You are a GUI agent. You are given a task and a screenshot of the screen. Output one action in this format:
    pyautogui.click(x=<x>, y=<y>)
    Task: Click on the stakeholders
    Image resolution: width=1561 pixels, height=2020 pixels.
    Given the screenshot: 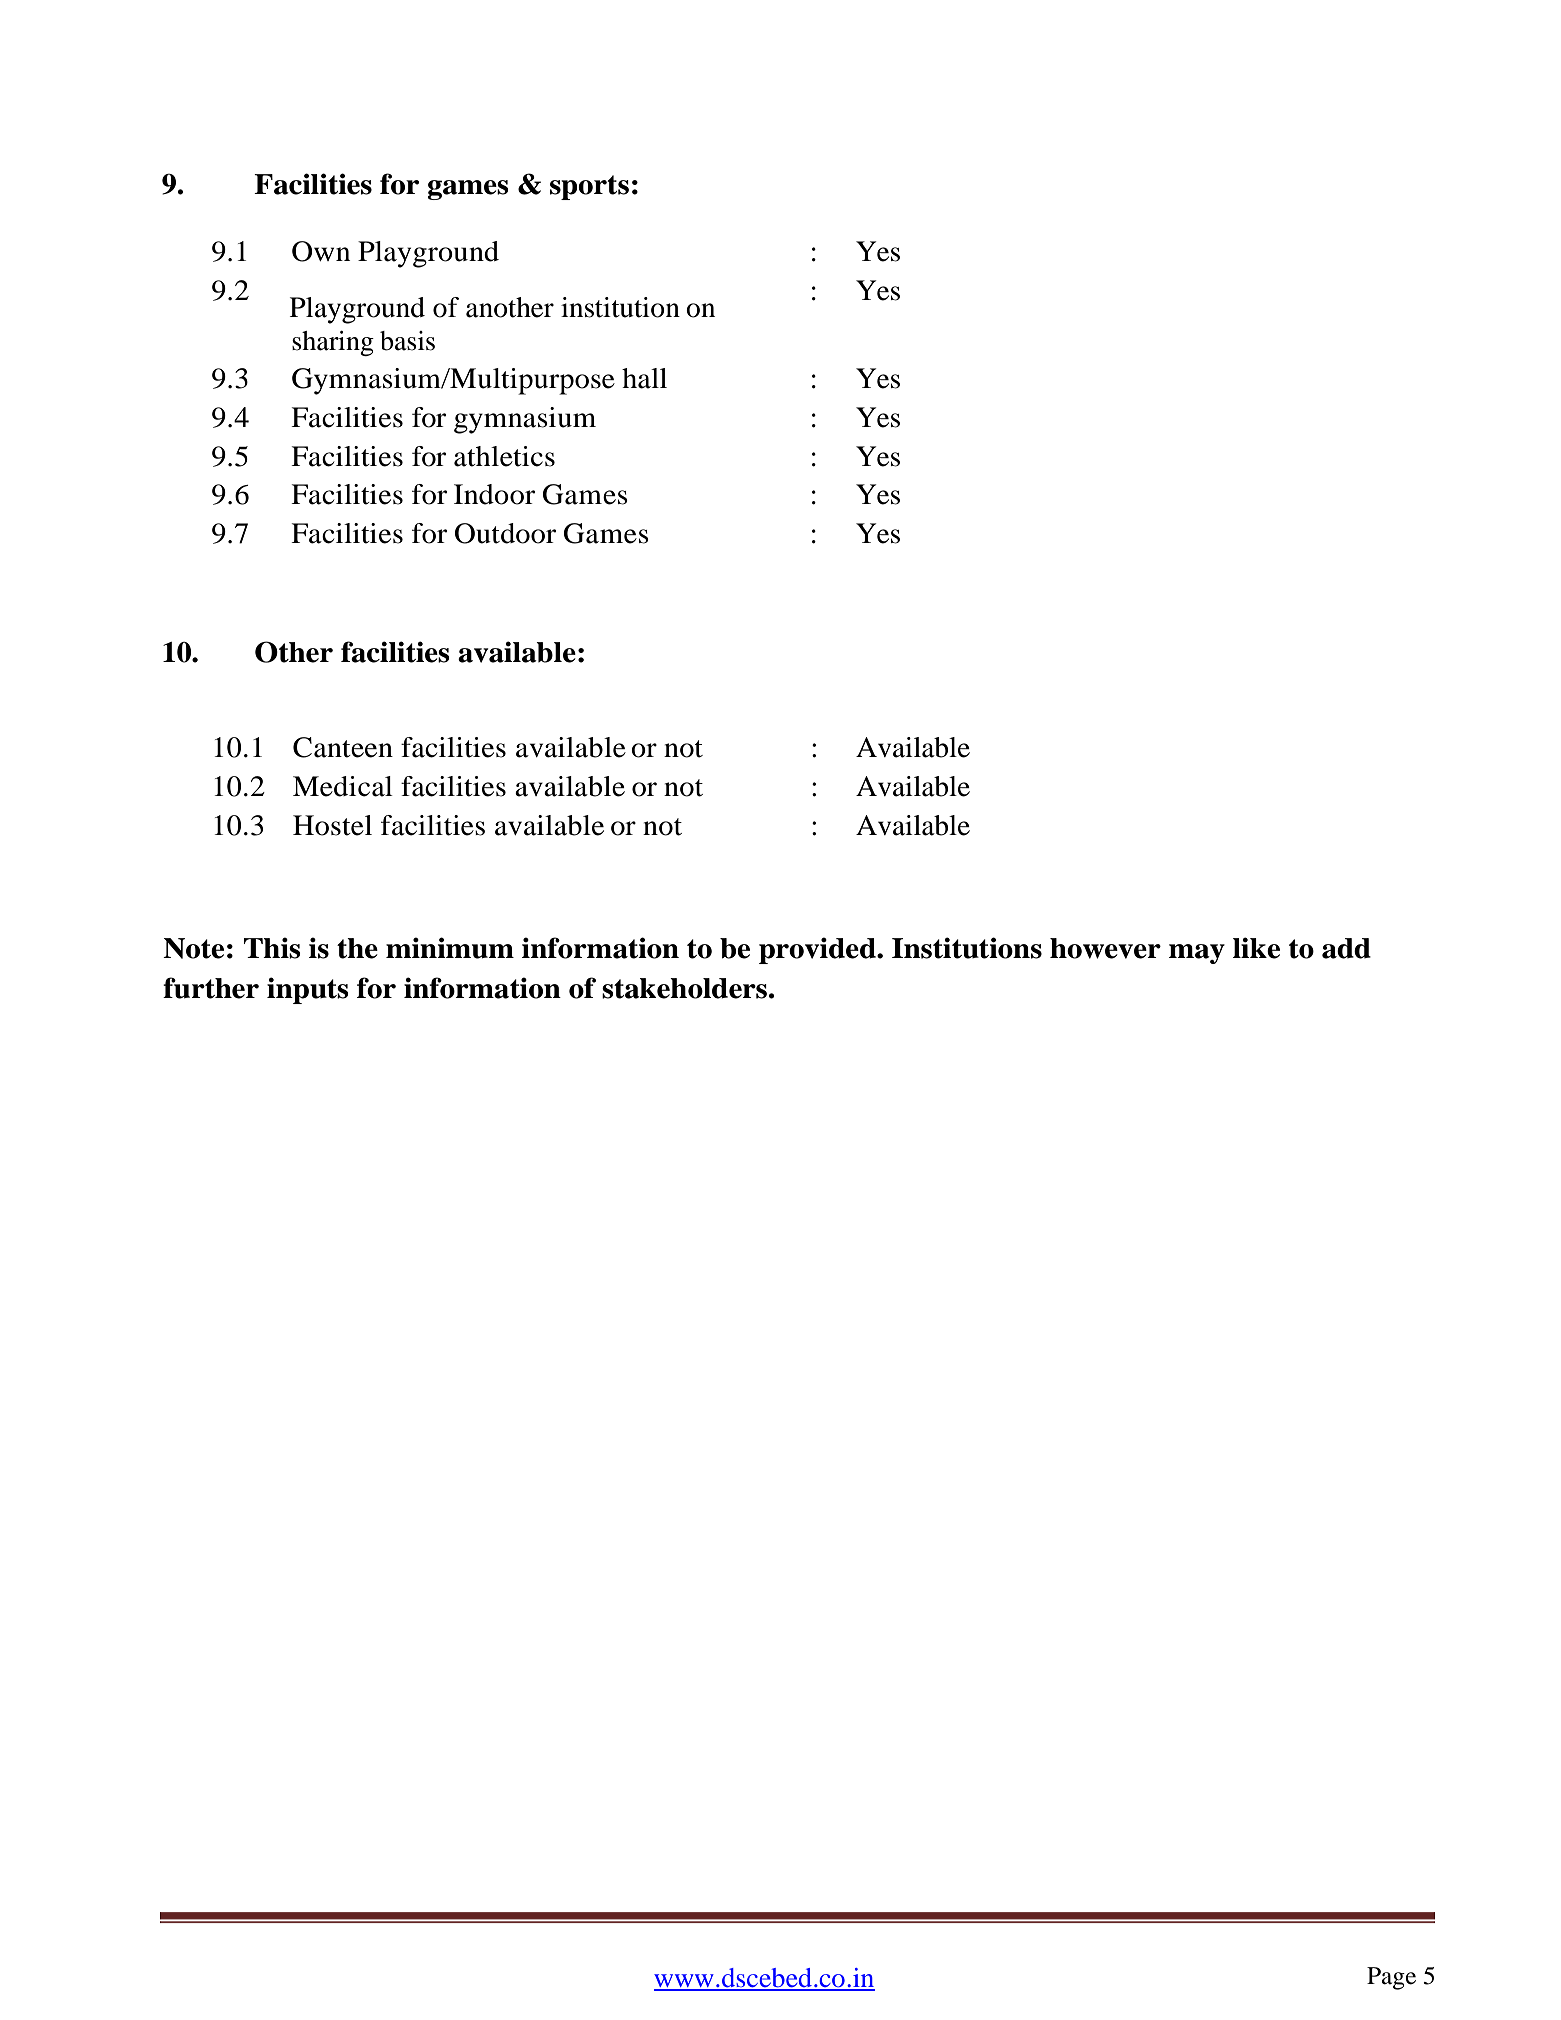 What is the action you would take?
    pyautogui.click(x=684, y=988)
